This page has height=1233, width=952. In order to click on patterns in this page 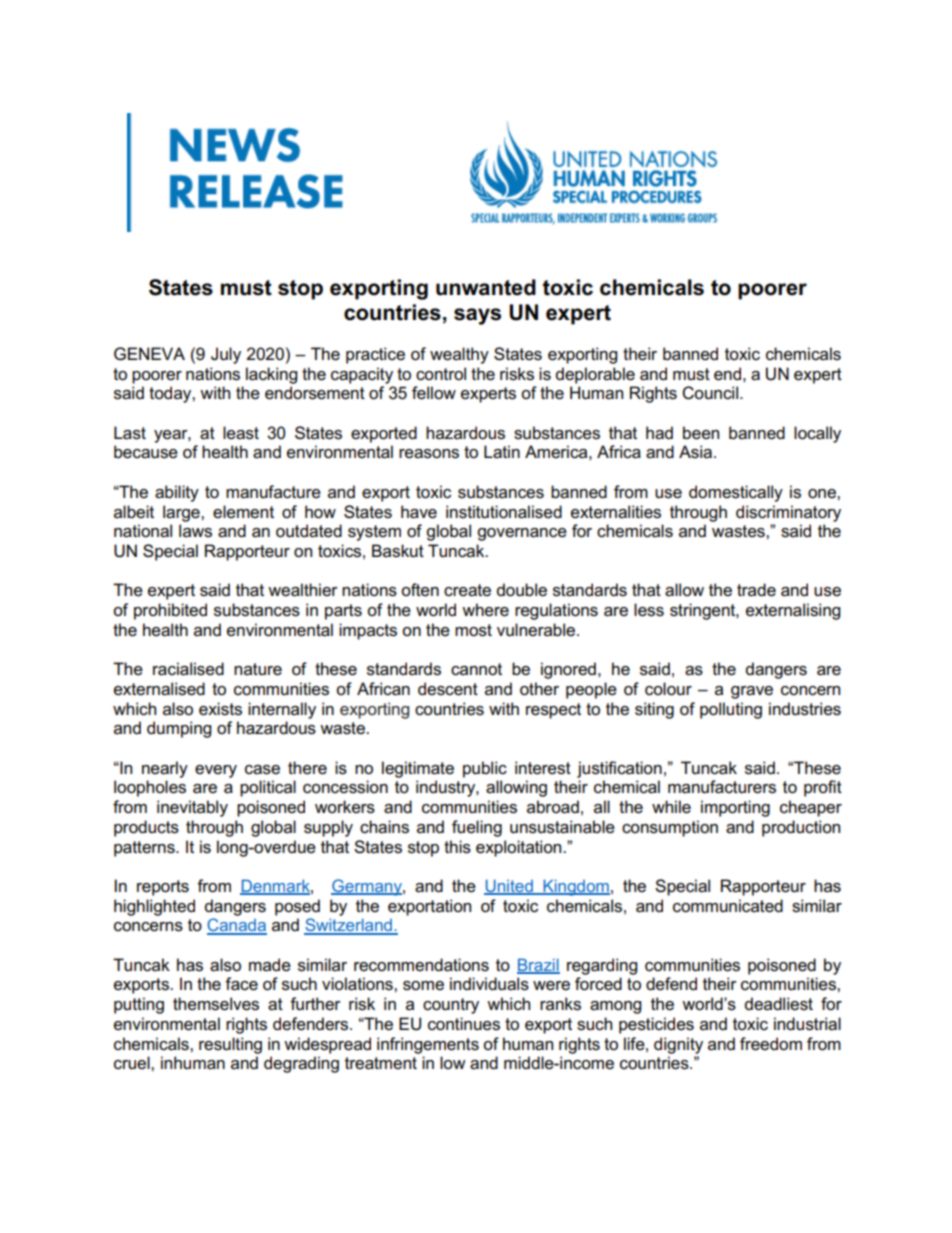, I will do `click(145, 849)`.
